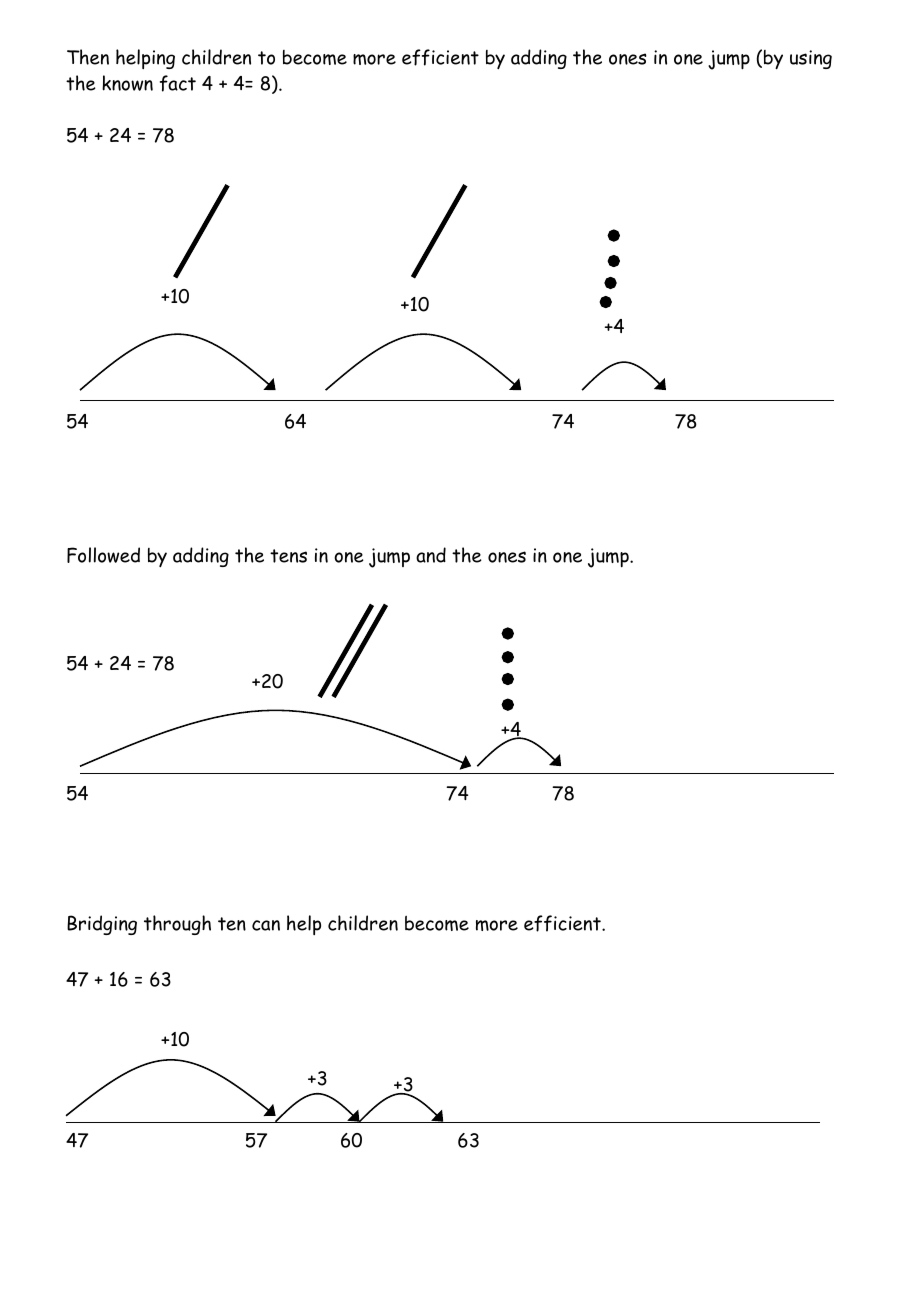 The height and width of the screenshot is (1308, 924). Describe the element at coordinates (266, 925) in the screenshot. I see `can` at that location.
